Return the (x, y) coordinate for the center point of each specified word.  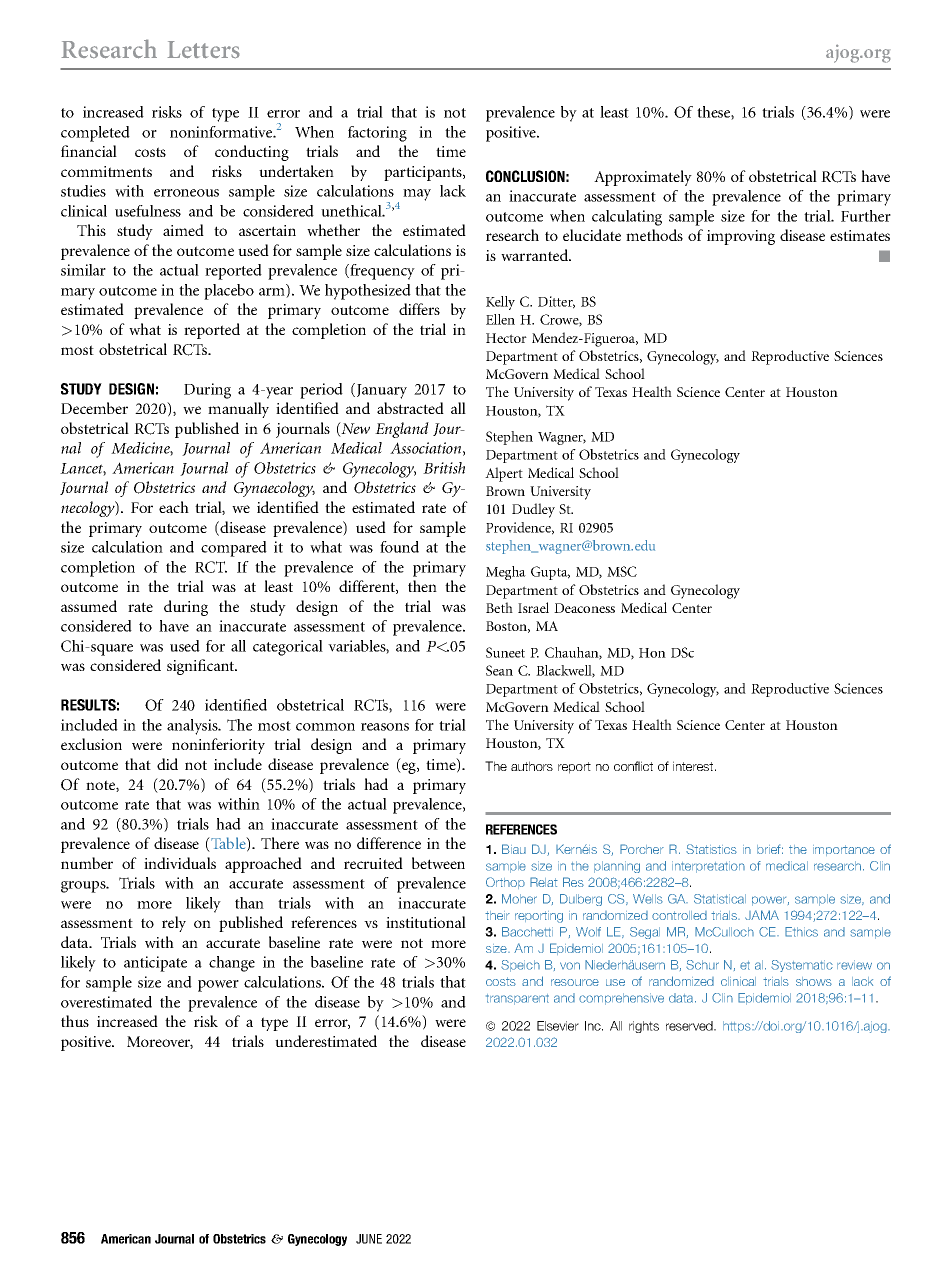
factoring (377, 134)
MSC (622, 571)
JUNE (369, 1239)
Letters (203, 50)
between (438, 863)
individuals (180, 863)
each (174, 507)
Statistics (711, 849)
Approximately (643, 178)
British (444, 468)
